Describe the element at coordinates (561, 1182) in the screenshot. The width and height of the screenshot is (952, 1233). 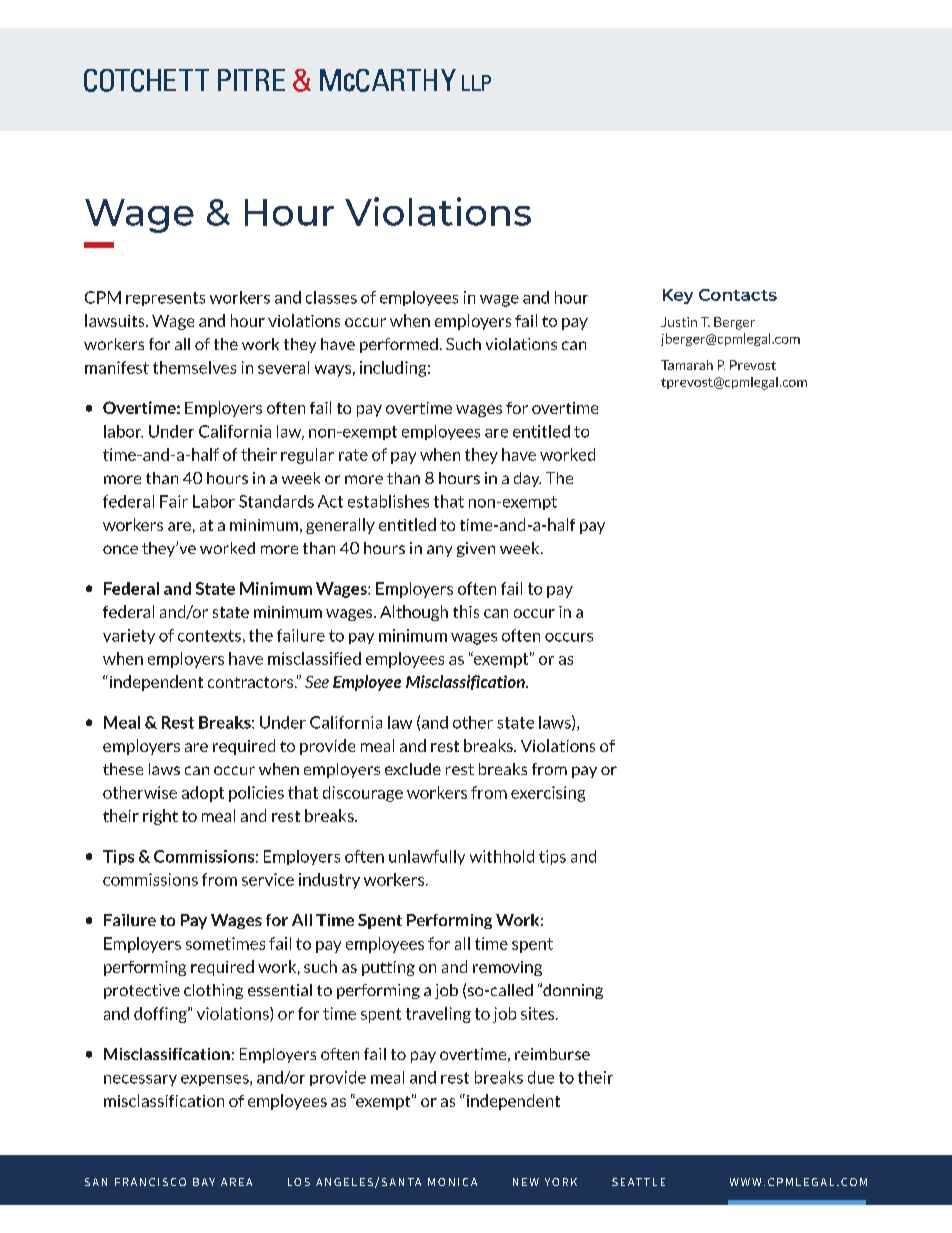
I see `YORK` at that location.
